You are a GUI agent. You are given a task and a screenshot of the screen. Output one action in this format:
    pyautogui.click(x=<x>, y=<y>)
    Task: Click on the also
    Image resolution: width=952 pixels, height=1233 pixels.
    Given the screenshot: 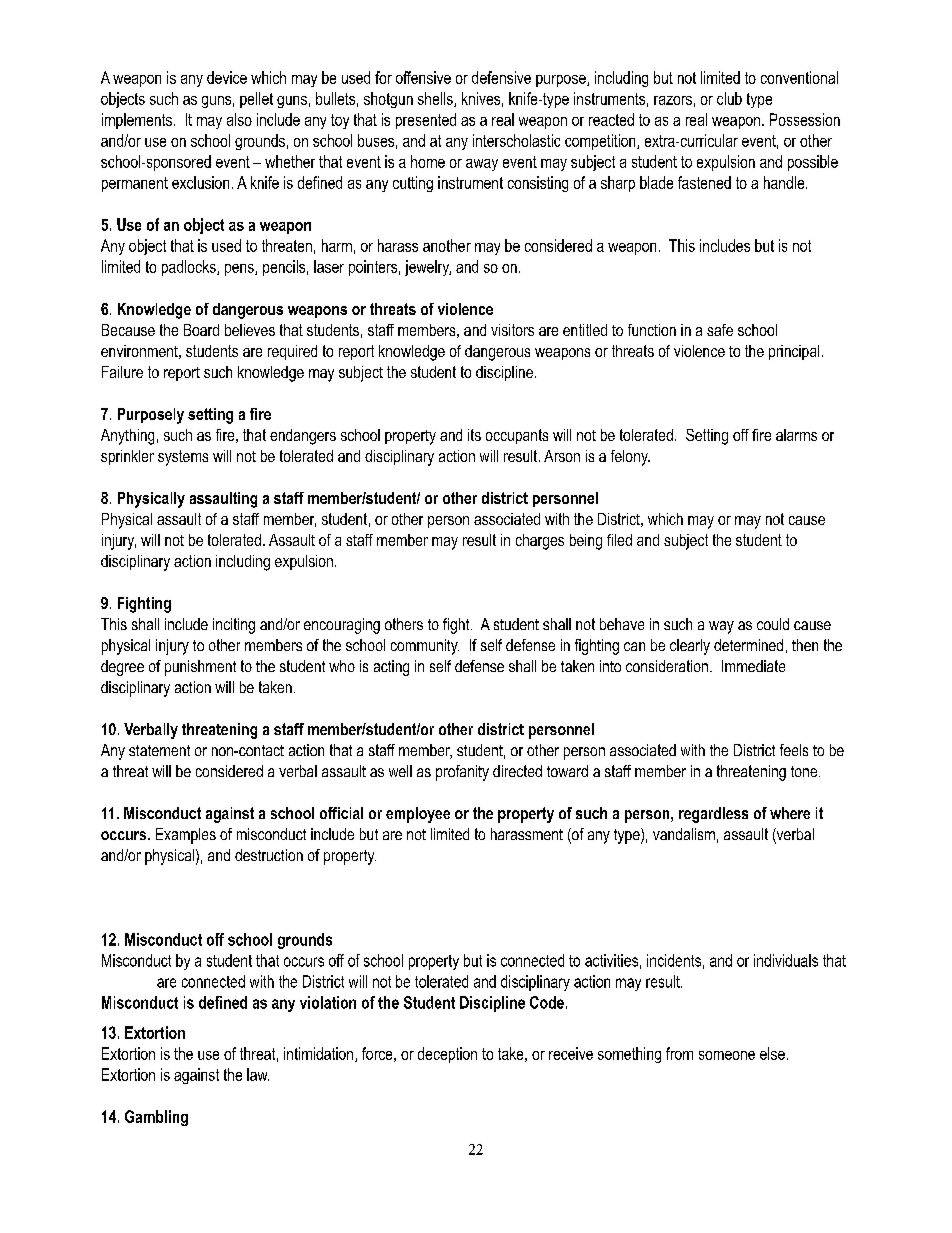 What is the action you would take?
    pyautogui.click(x=239, y=119)
